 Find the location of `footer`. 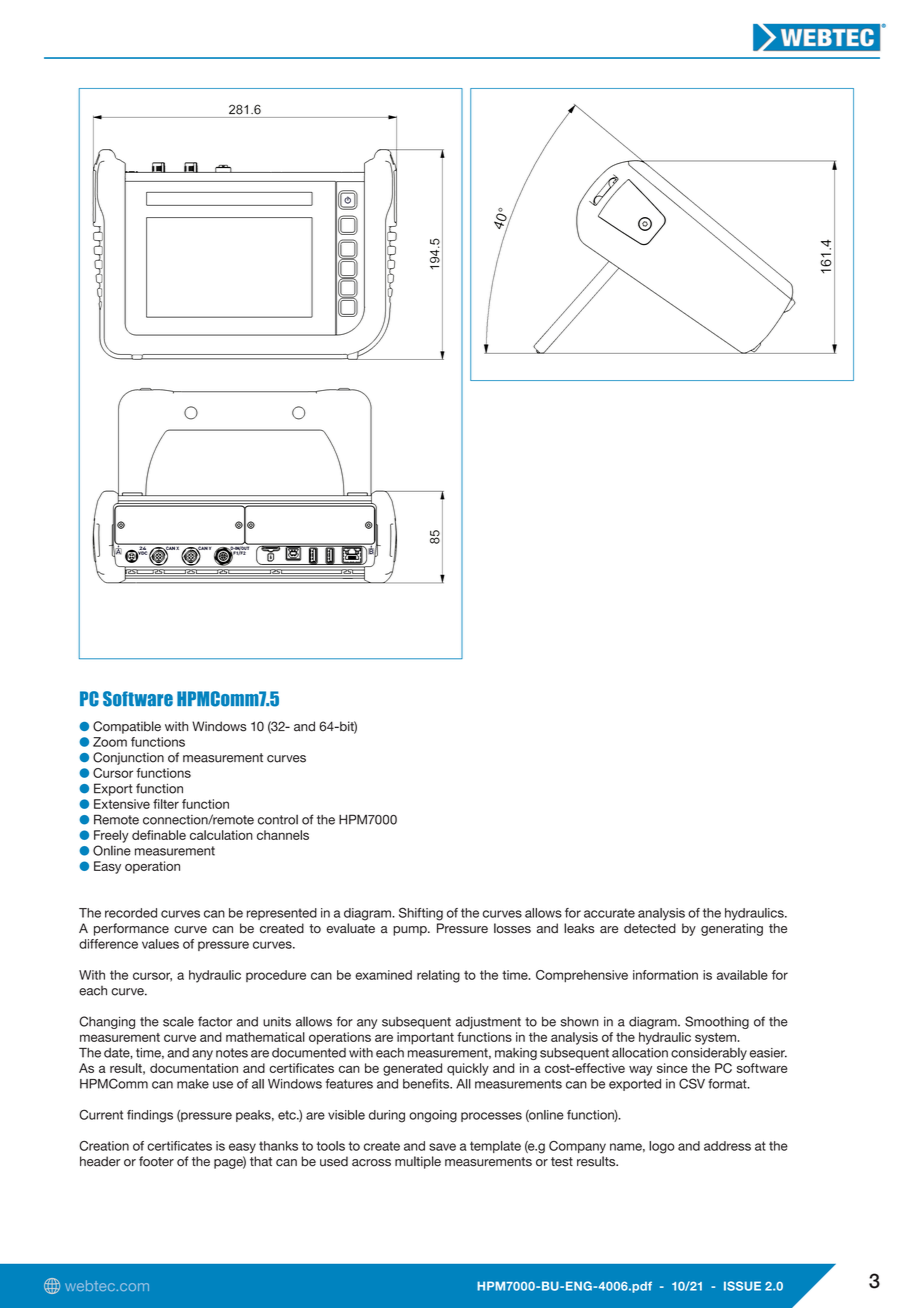

footer is located at coordinates (156, 1161).
